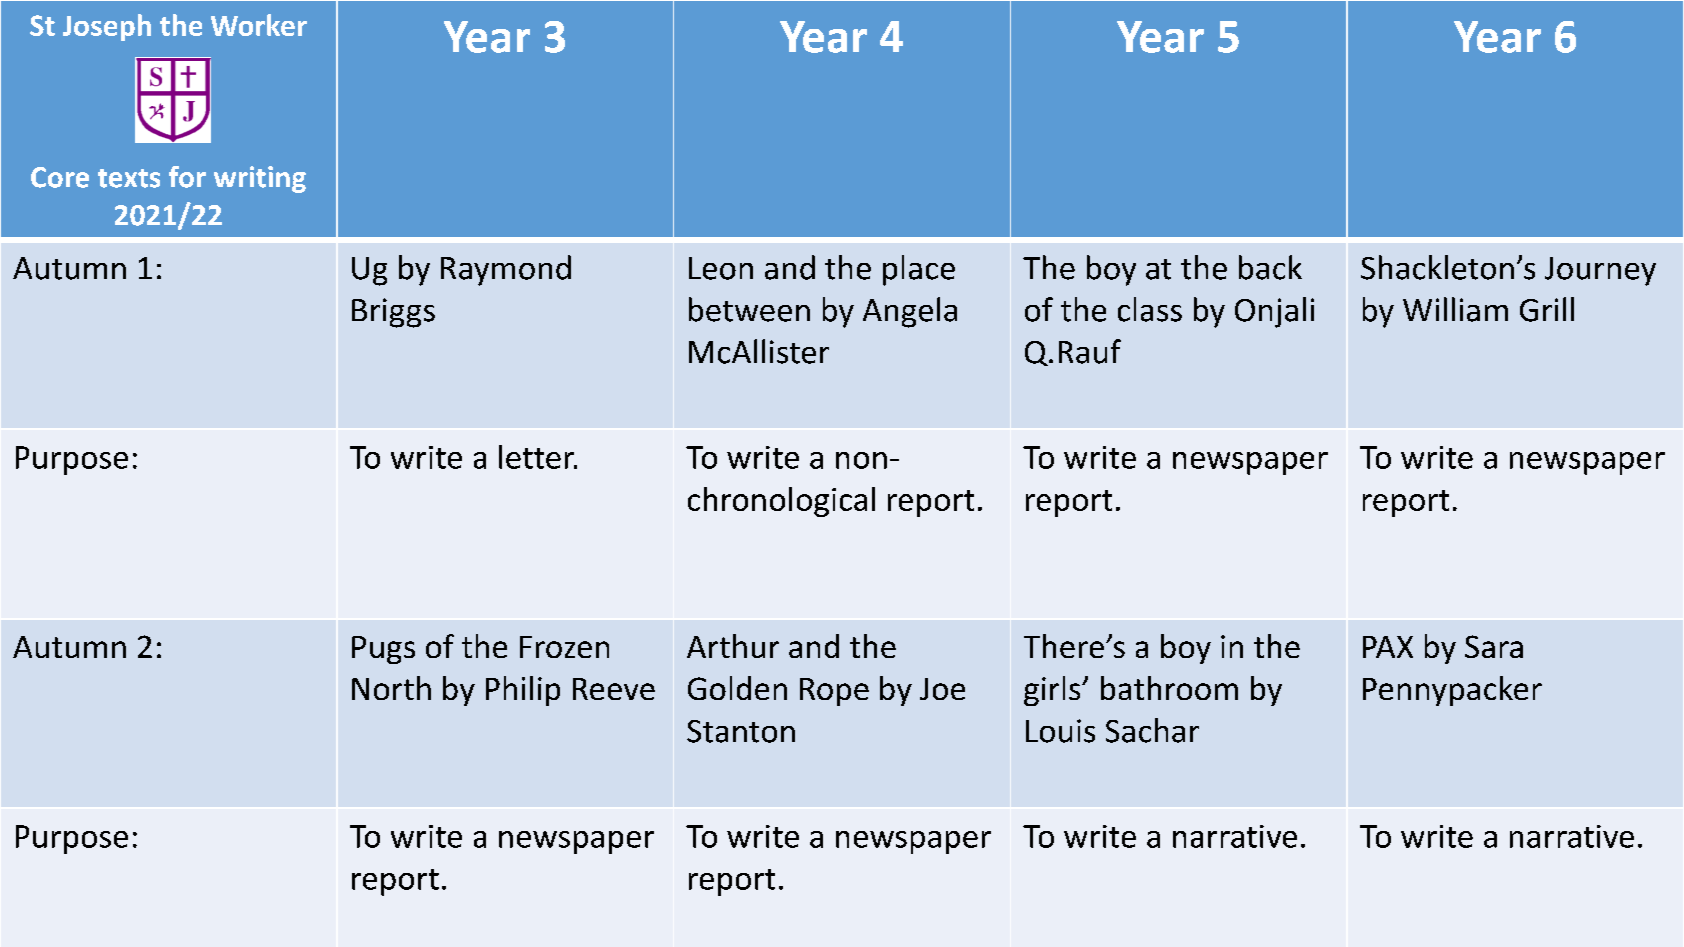 This screenshot has height=947, width=1684. What do you see at coordinates (1270, 267) in the screenshot?
I see `back` at bounding box center [1270, 267].
